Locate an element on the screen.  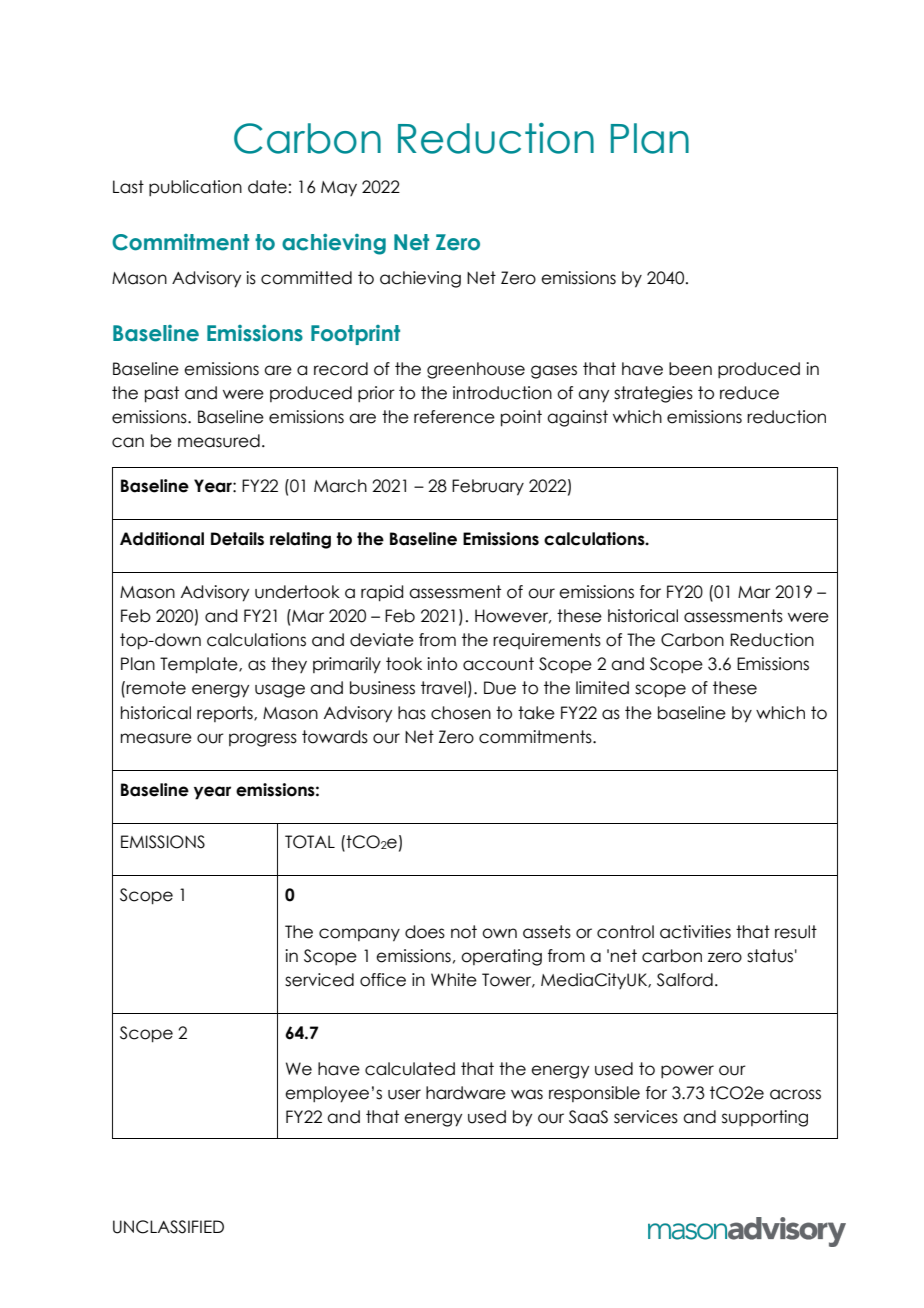
publication is located at coordinates (195, 188).
